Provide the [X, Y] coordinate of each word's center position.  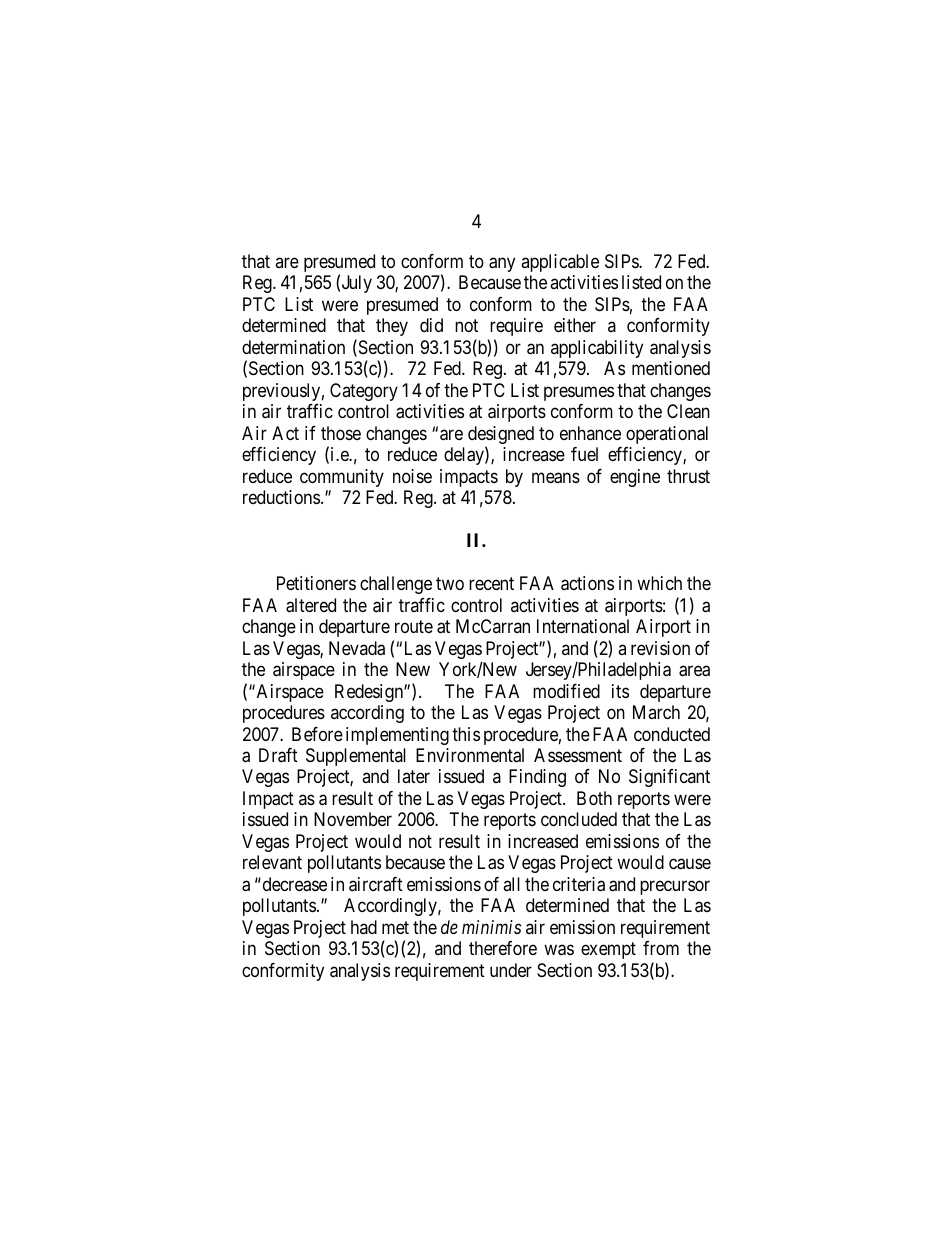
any [502, 264]
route [414, 626]
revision [660, 648]
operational [667, 435]
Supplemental [356, 757]
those [341, 433]
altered [311, 605]
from [661, 948]
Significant [669, 778]
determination [293, 347]
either [575, 325]
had [364, 927]
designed [501, 436]
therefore [503, 948]
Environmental [470, 755]
